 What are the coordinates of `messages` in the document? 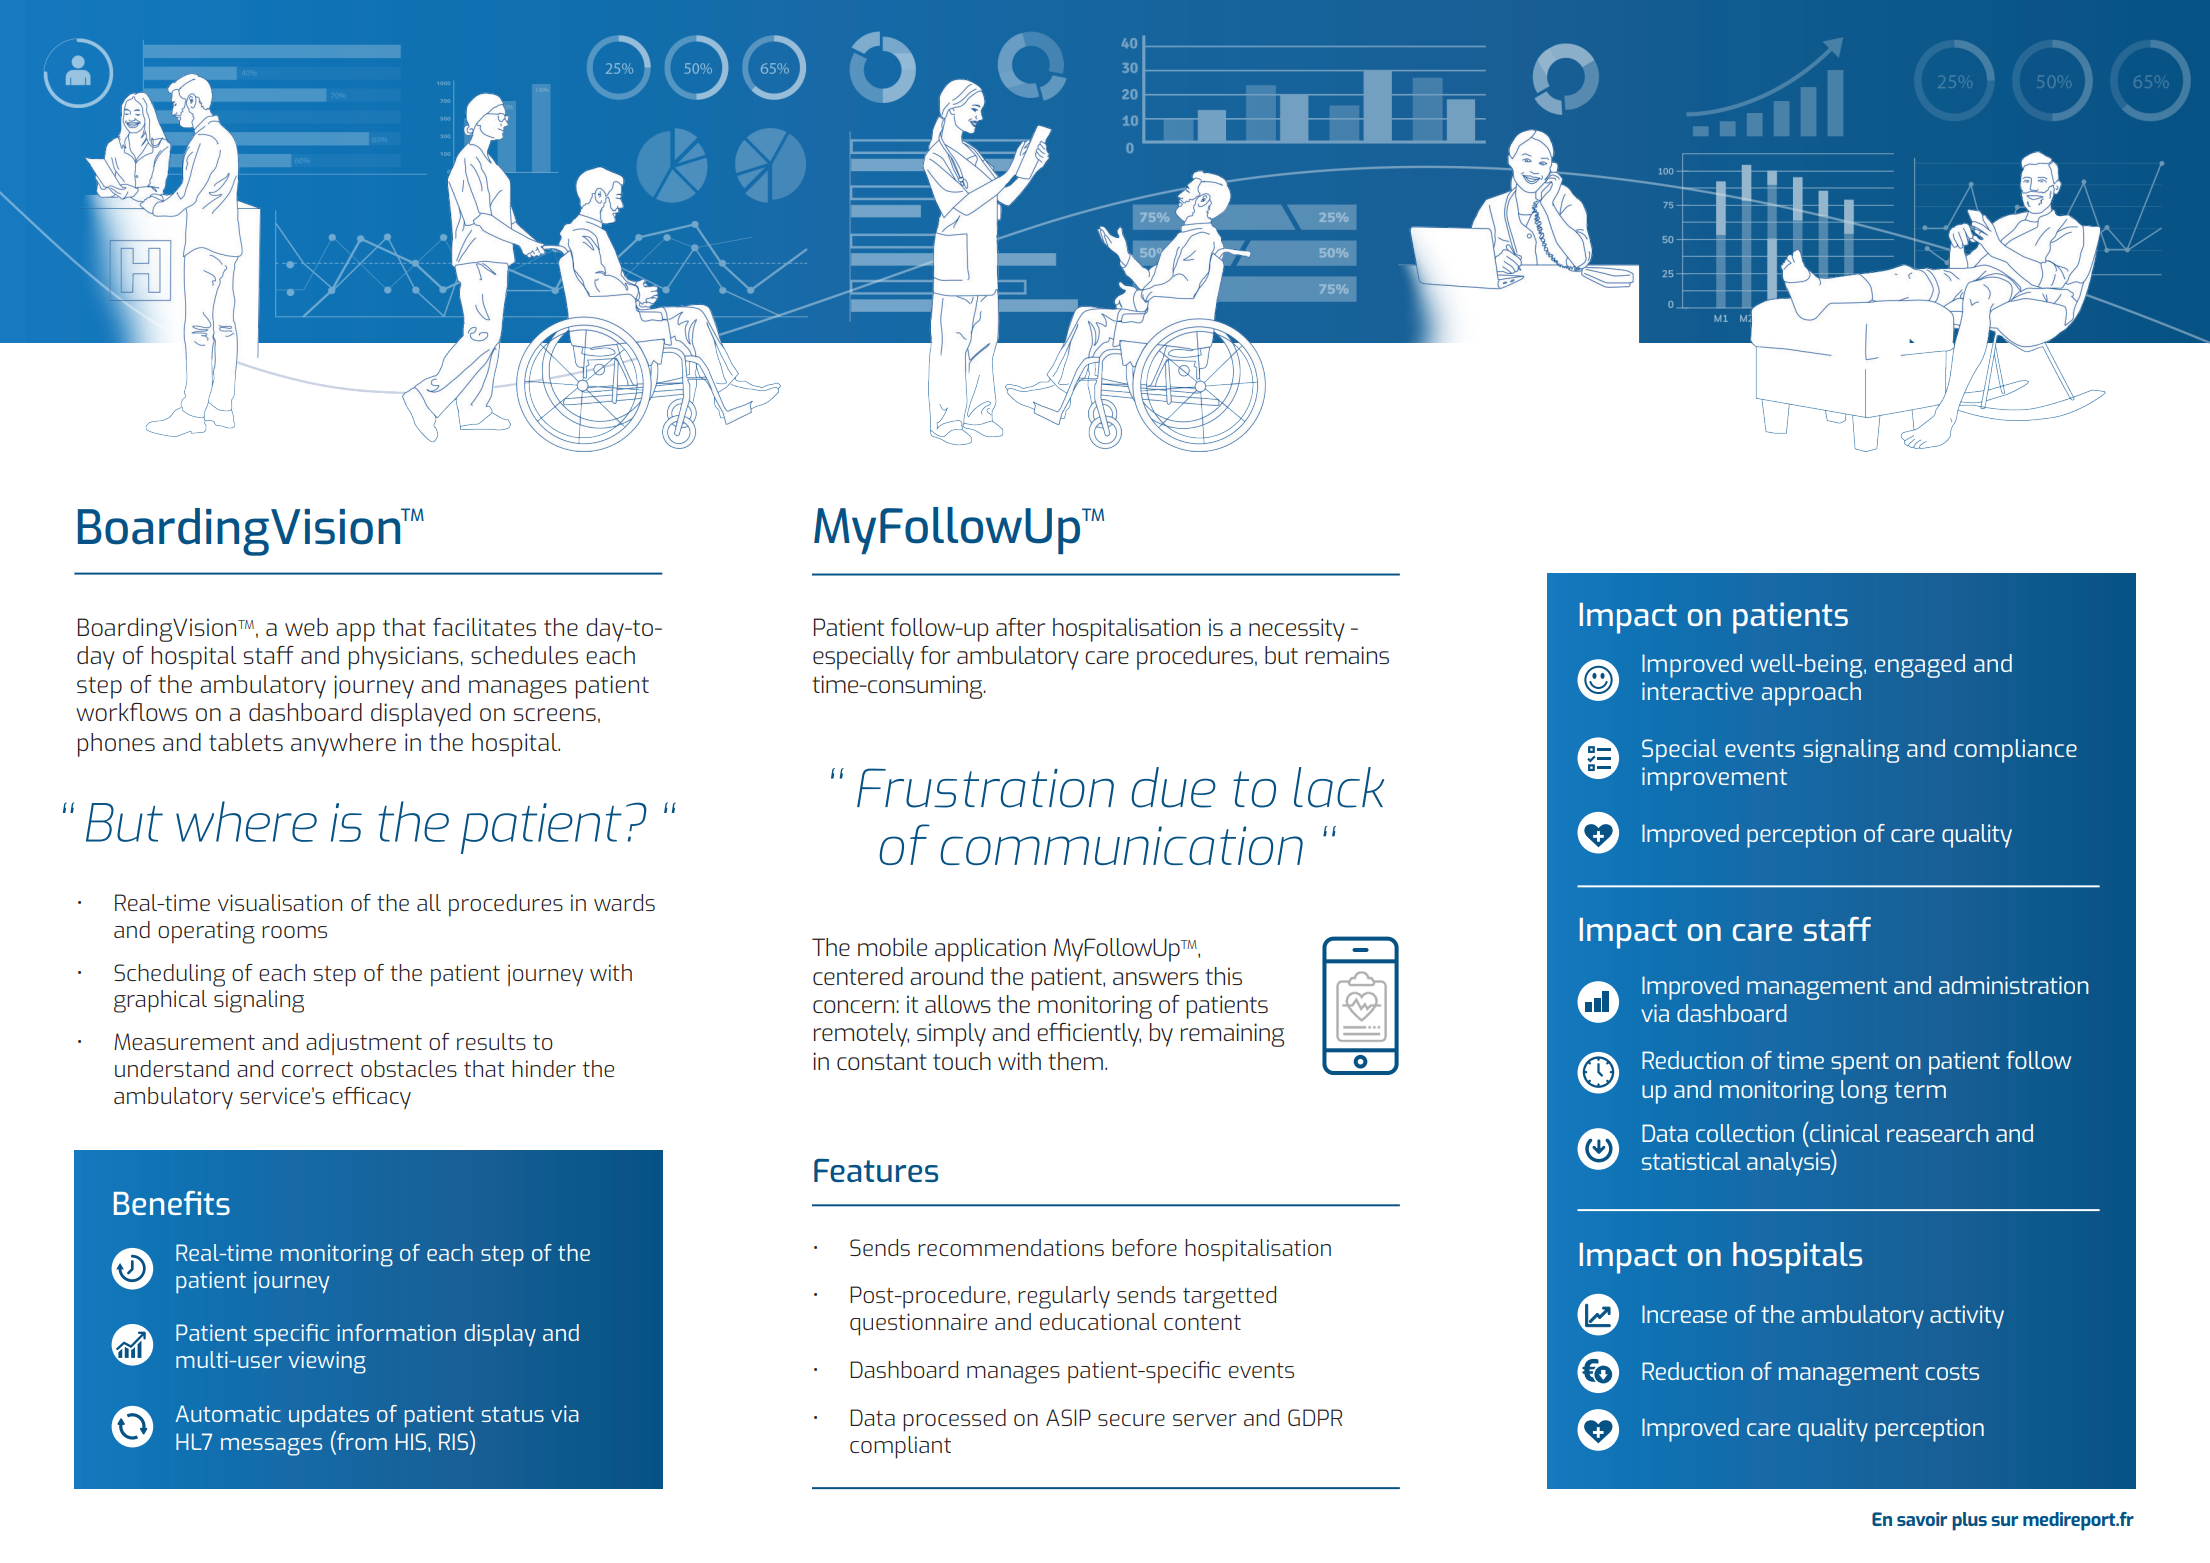 It's located at (271, 1447).
